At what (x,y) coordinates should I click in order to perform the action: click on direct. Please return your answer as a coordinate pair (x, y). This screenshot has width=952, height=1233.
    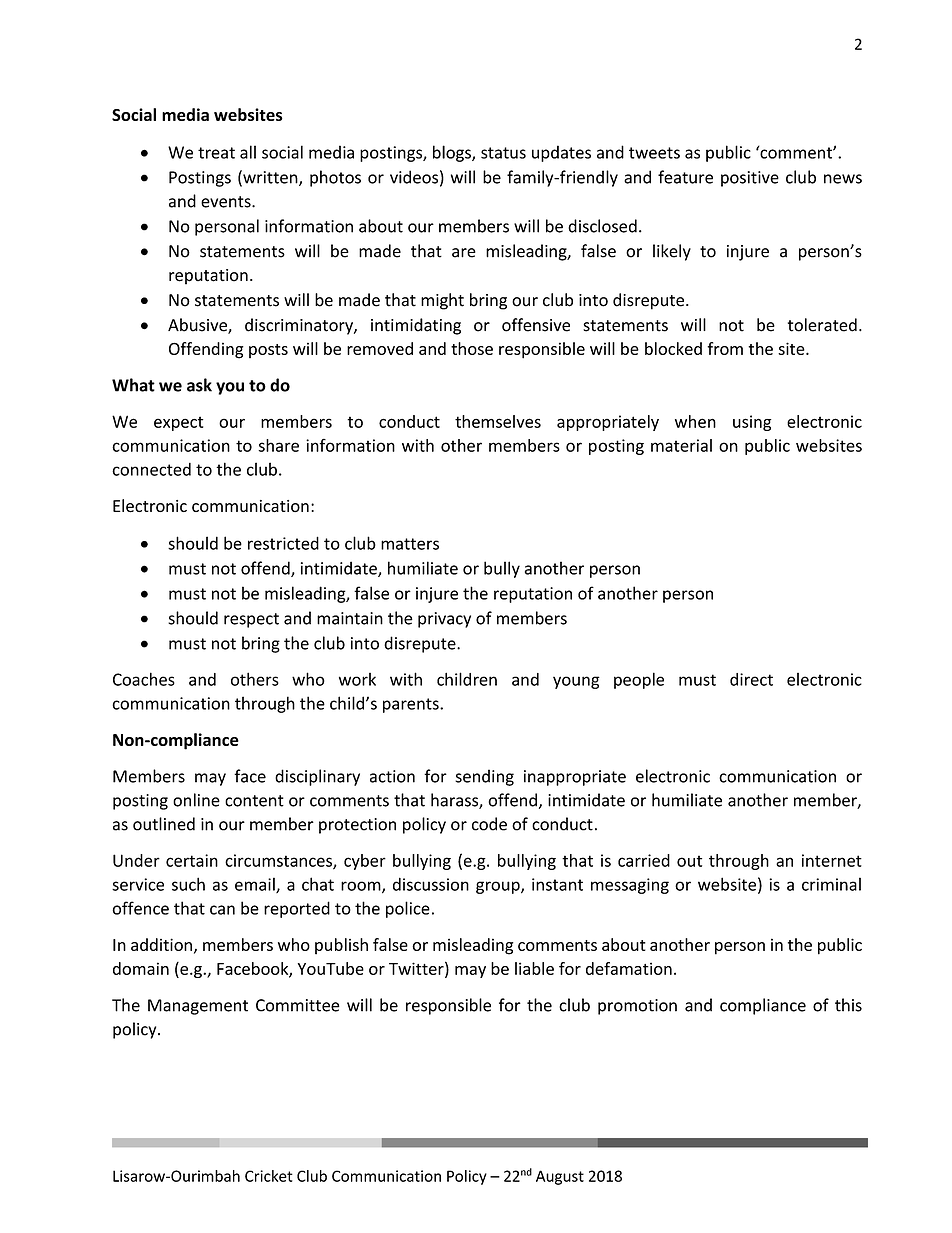
    Looking at the image, I should click on (751, 679).
